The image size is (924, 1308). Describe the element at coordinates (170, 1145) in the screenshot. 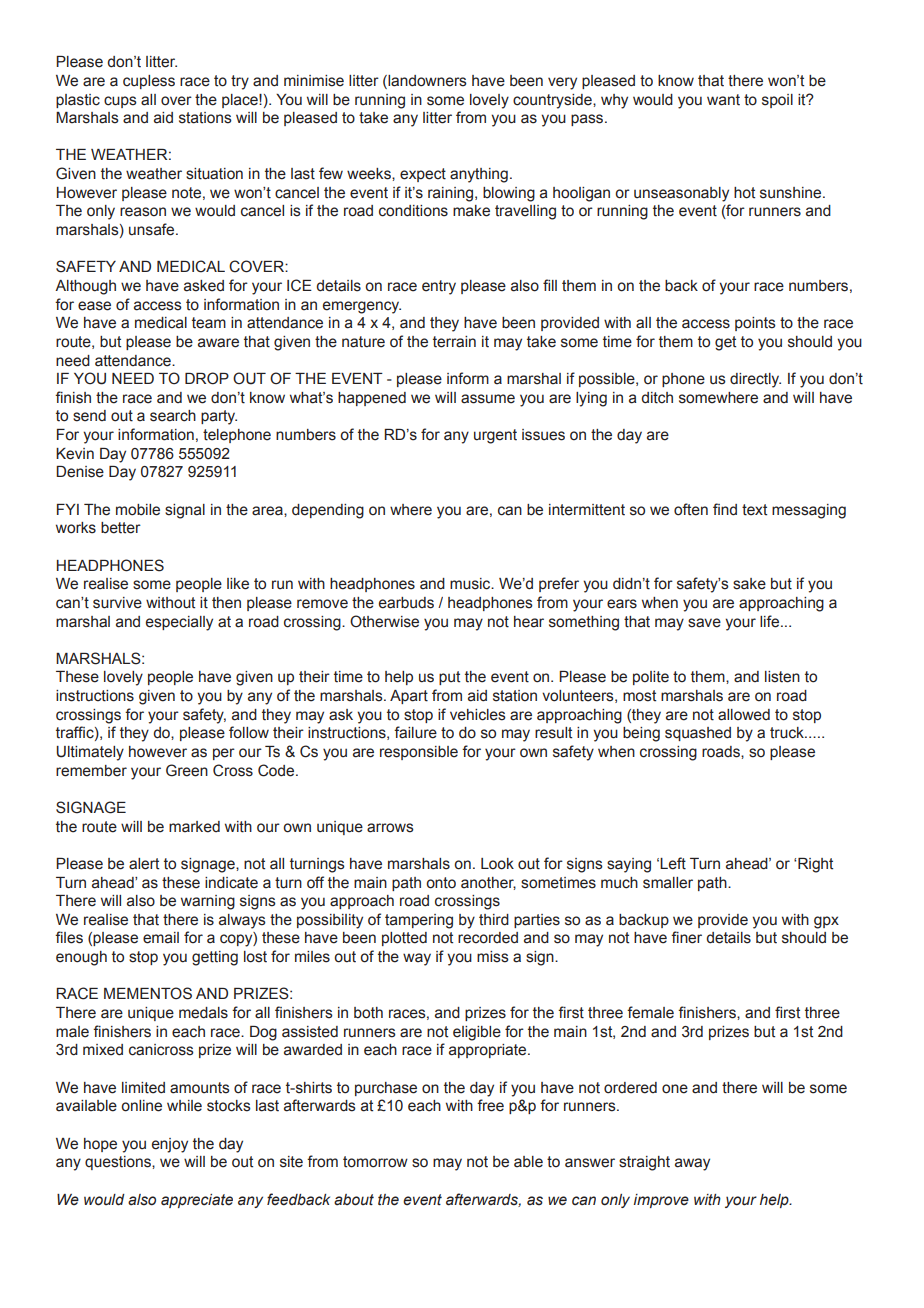

I see `enjoy` at that location.
